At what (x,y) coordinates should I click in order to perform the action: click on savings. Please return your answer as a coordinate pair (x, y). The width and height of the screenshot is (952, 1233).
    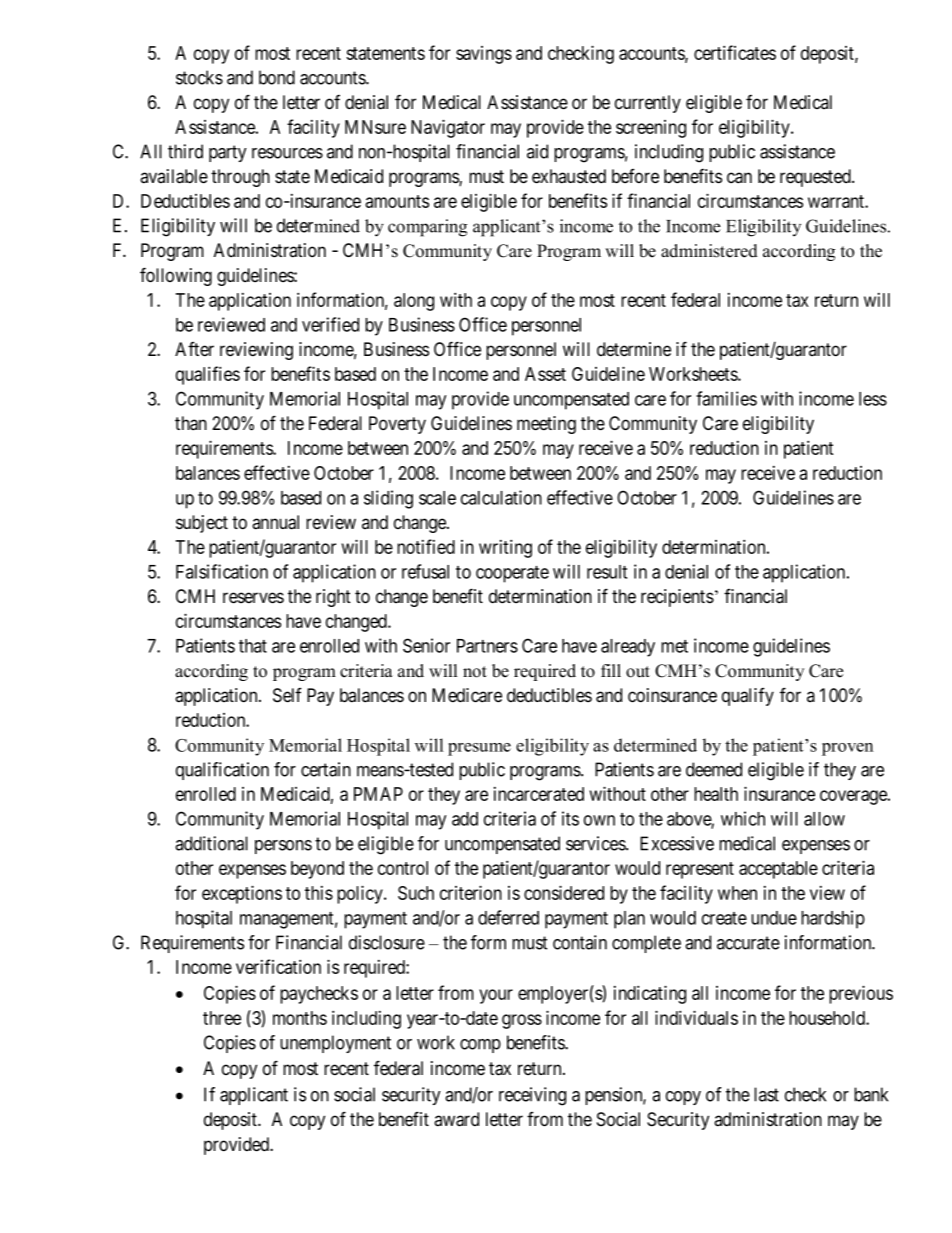
    Looking at the image, I should click on (484, 55).
